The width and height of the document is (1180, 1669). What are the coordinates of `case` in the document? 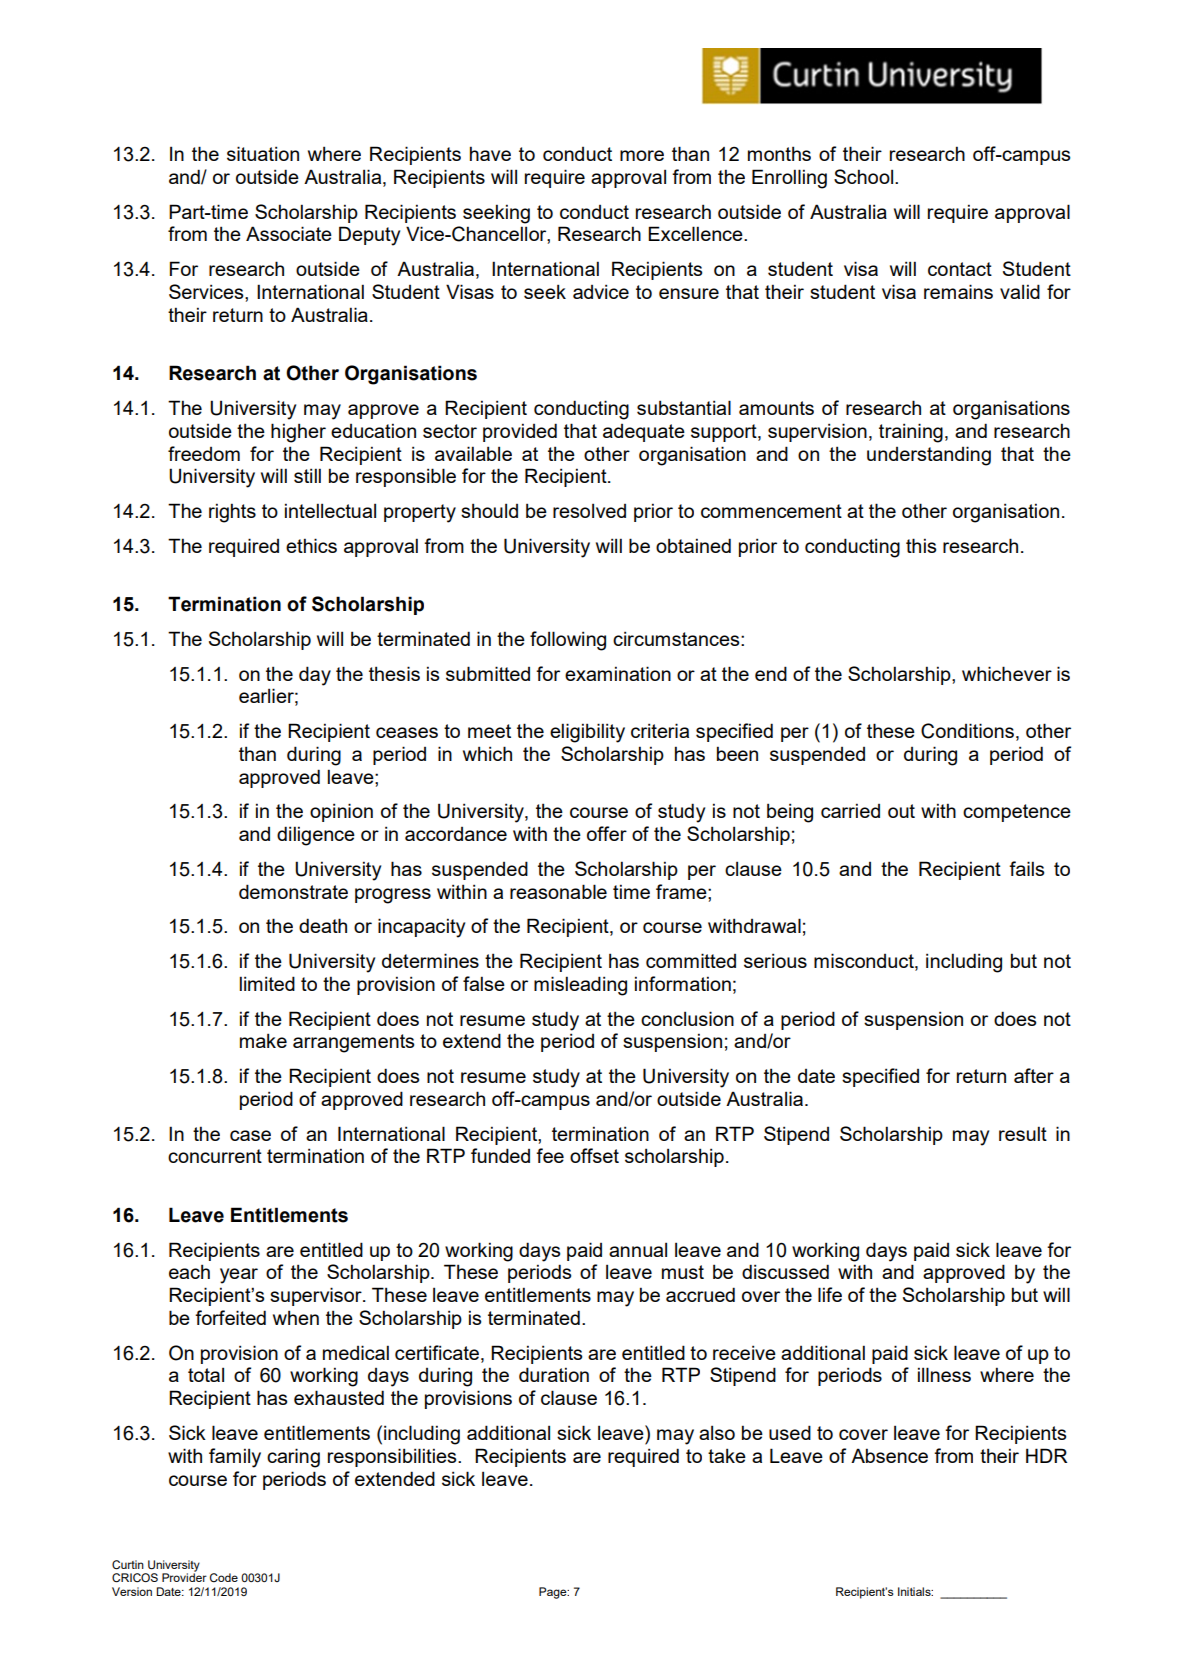 It's located at (250, 1135).
